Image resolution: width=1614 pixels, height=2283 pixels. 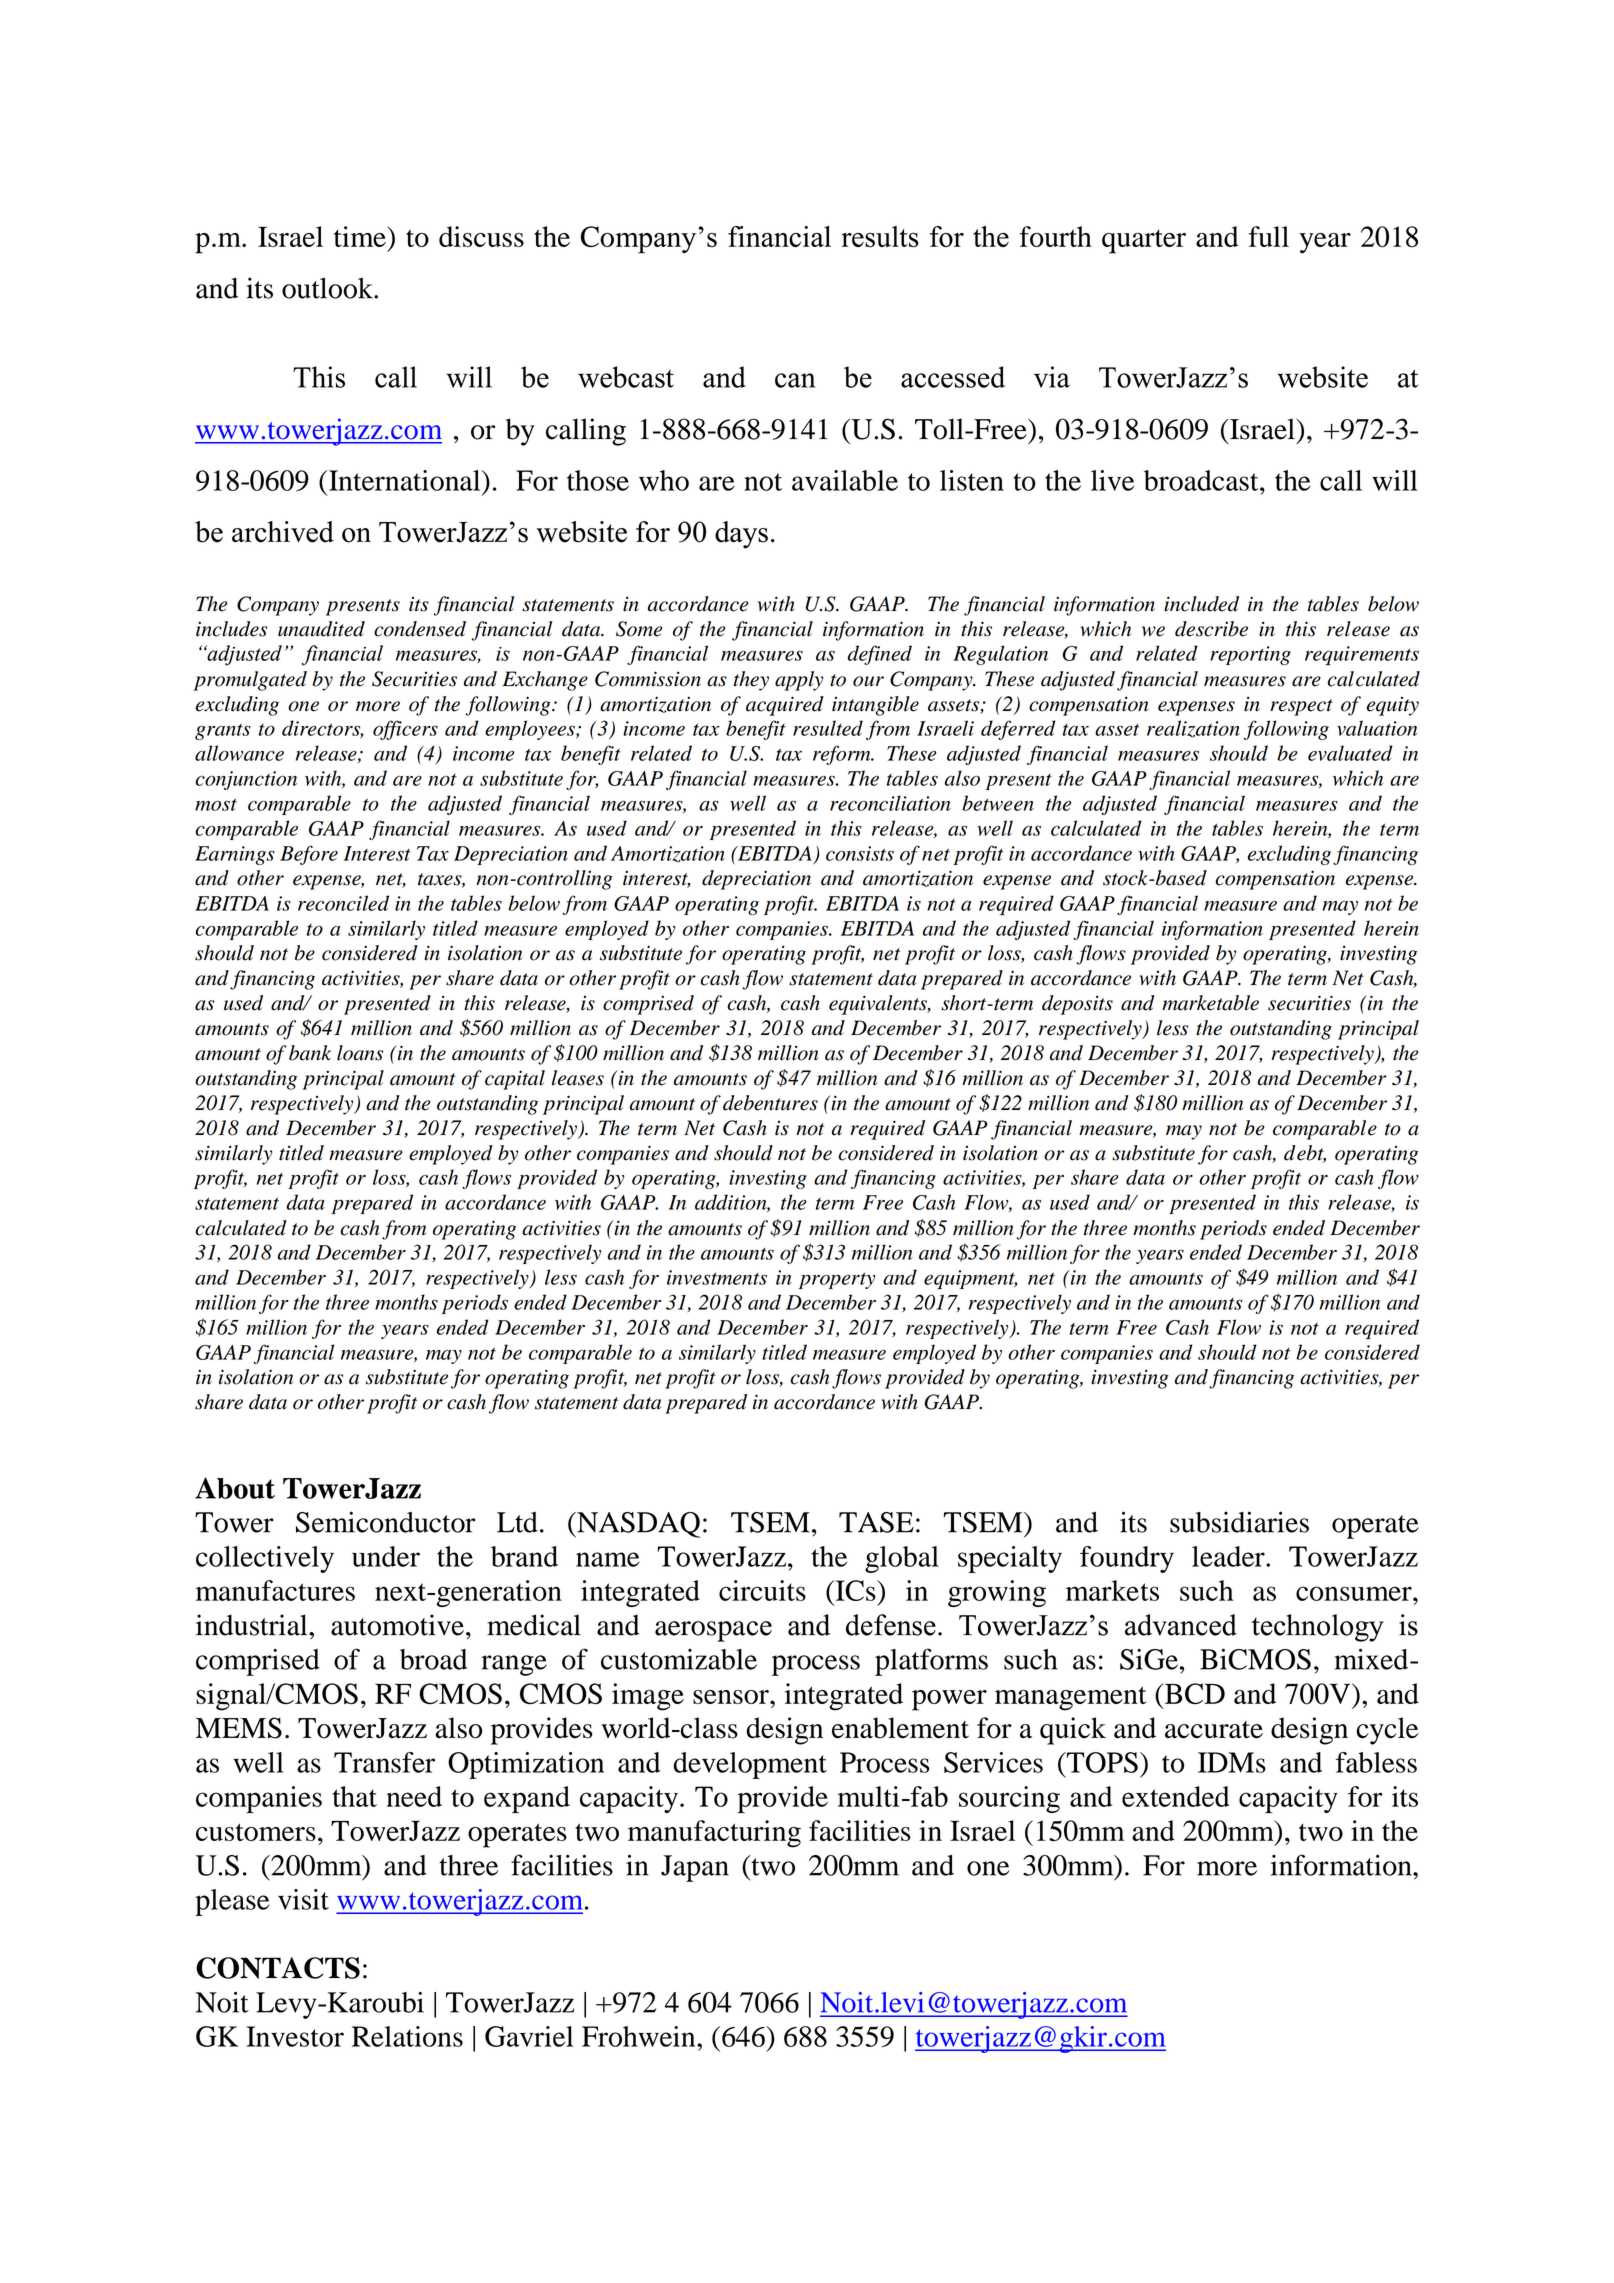 What do you see at coordinates (278, 1968) in the document?
I see `CONTACTS` at bounding box center [278, 1968].
